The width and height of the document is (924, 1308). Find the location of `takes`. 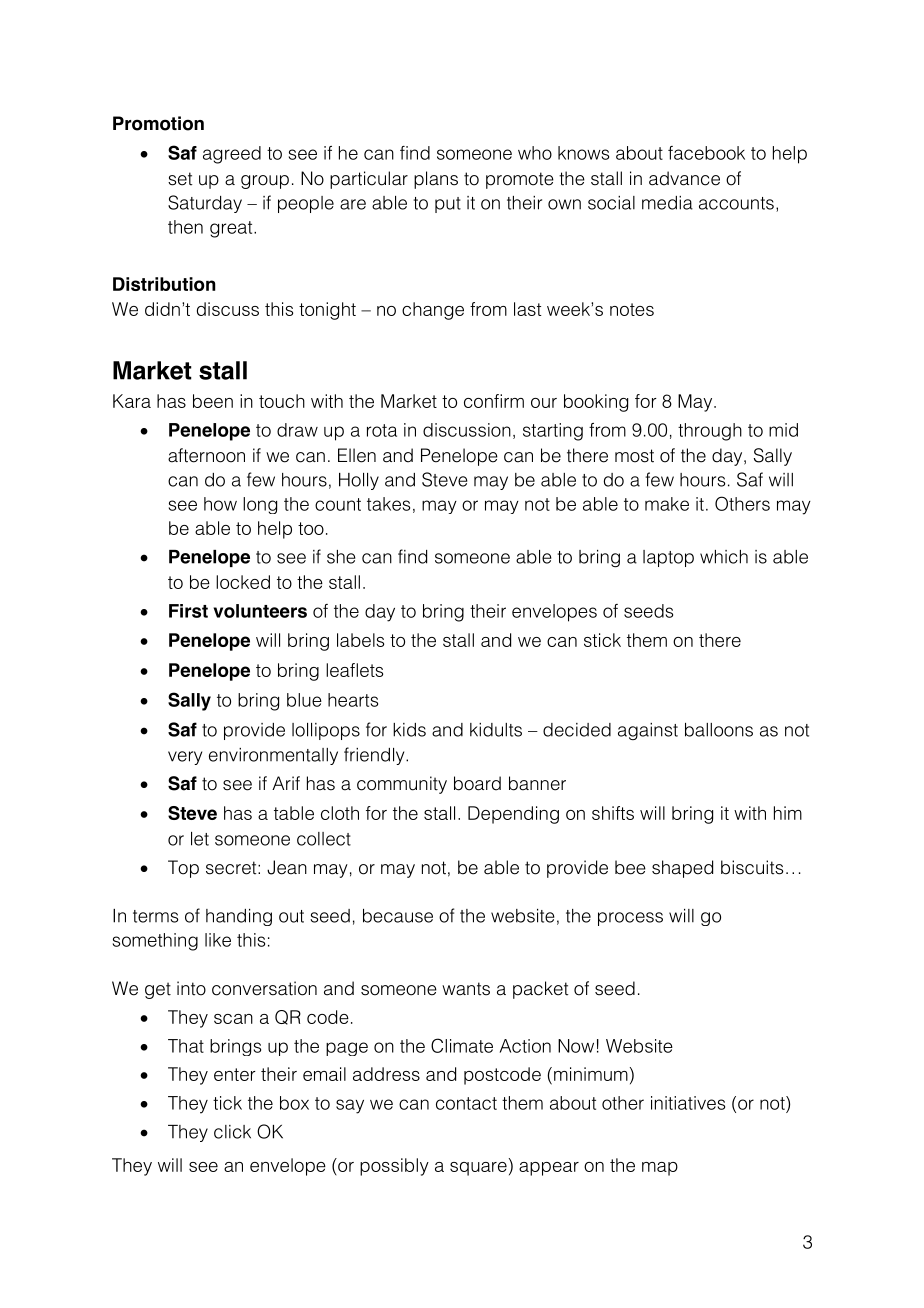

takes is located at coordinates (388, 504).
